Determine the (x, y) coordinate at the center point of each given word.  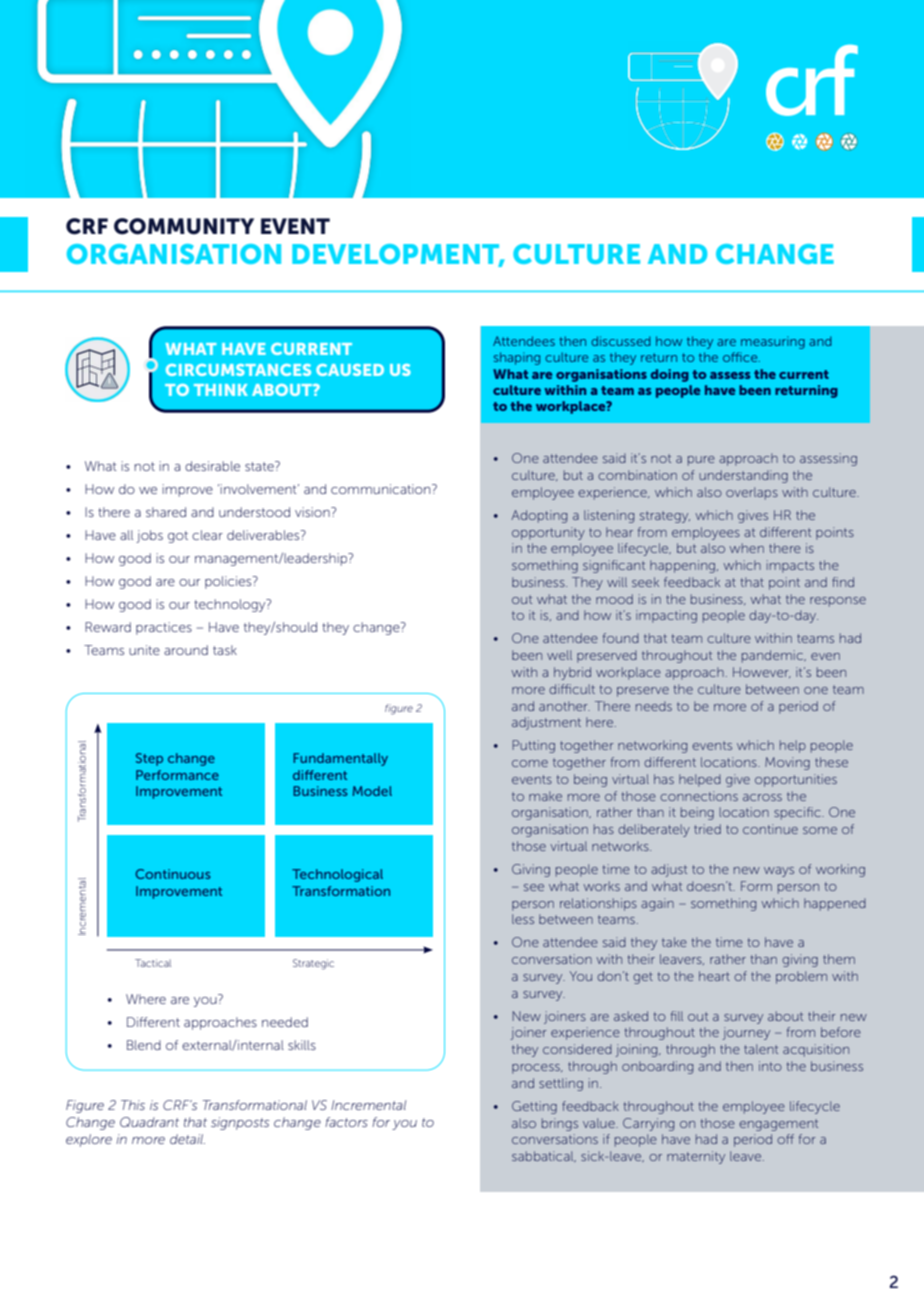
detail (187, 1139)
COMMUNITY (184, 226)
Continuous (173, 874)
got (178, 537)
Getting (534, 1107)
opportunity (548, 533)
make (545, 796)
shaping (517, 358)
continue (770, 829)
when (746, 548)
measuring (773, 342)
